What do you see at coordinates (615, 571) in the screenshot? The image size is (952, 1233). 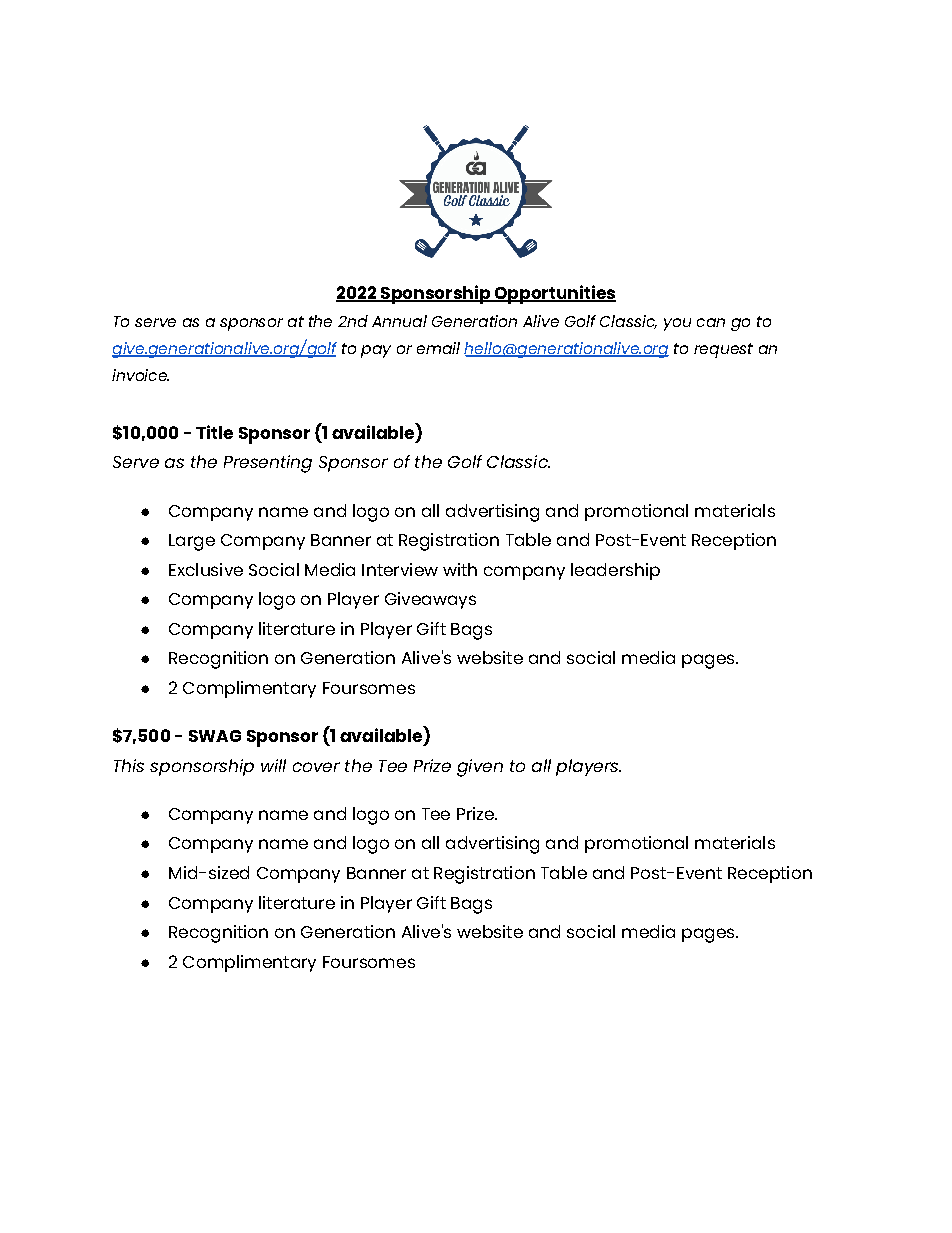 I see `leadership` at bounding box center [615, 571].
